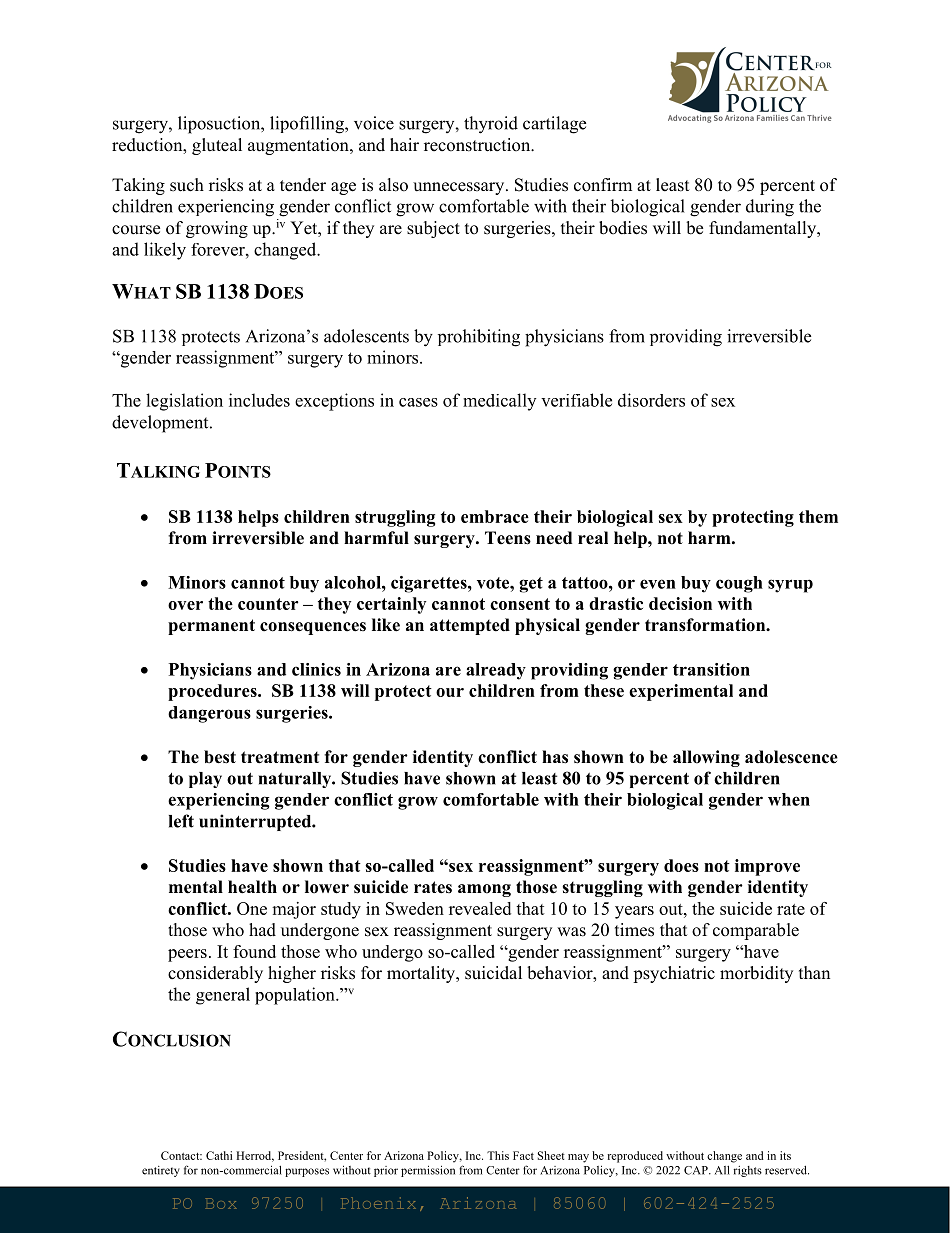  Describe the element at coordinates (498, 1155) in the page. I see `This` at that location.
